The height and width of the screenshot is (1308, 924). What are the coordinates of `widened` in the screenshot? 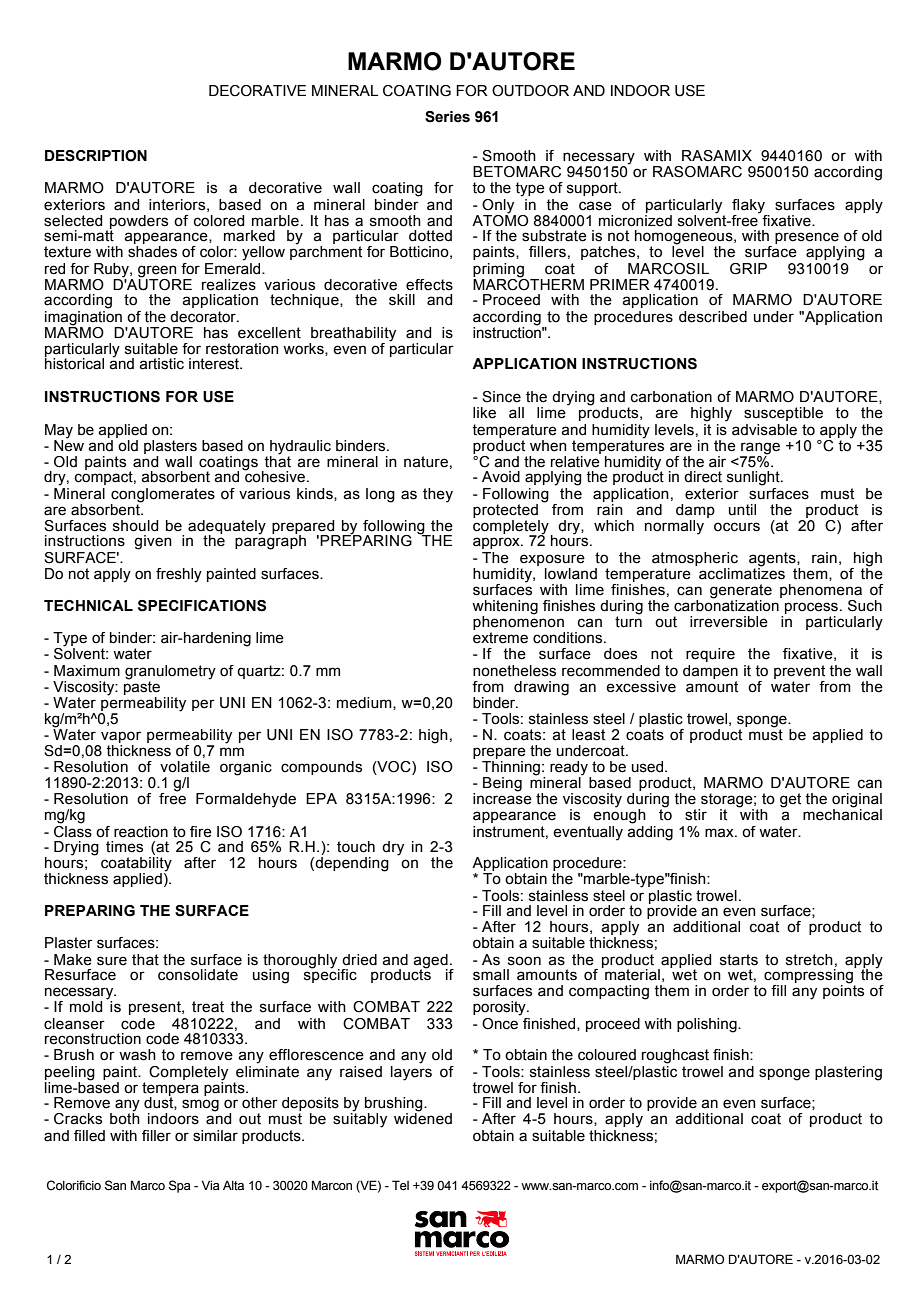 It's located at (423, 1118).
